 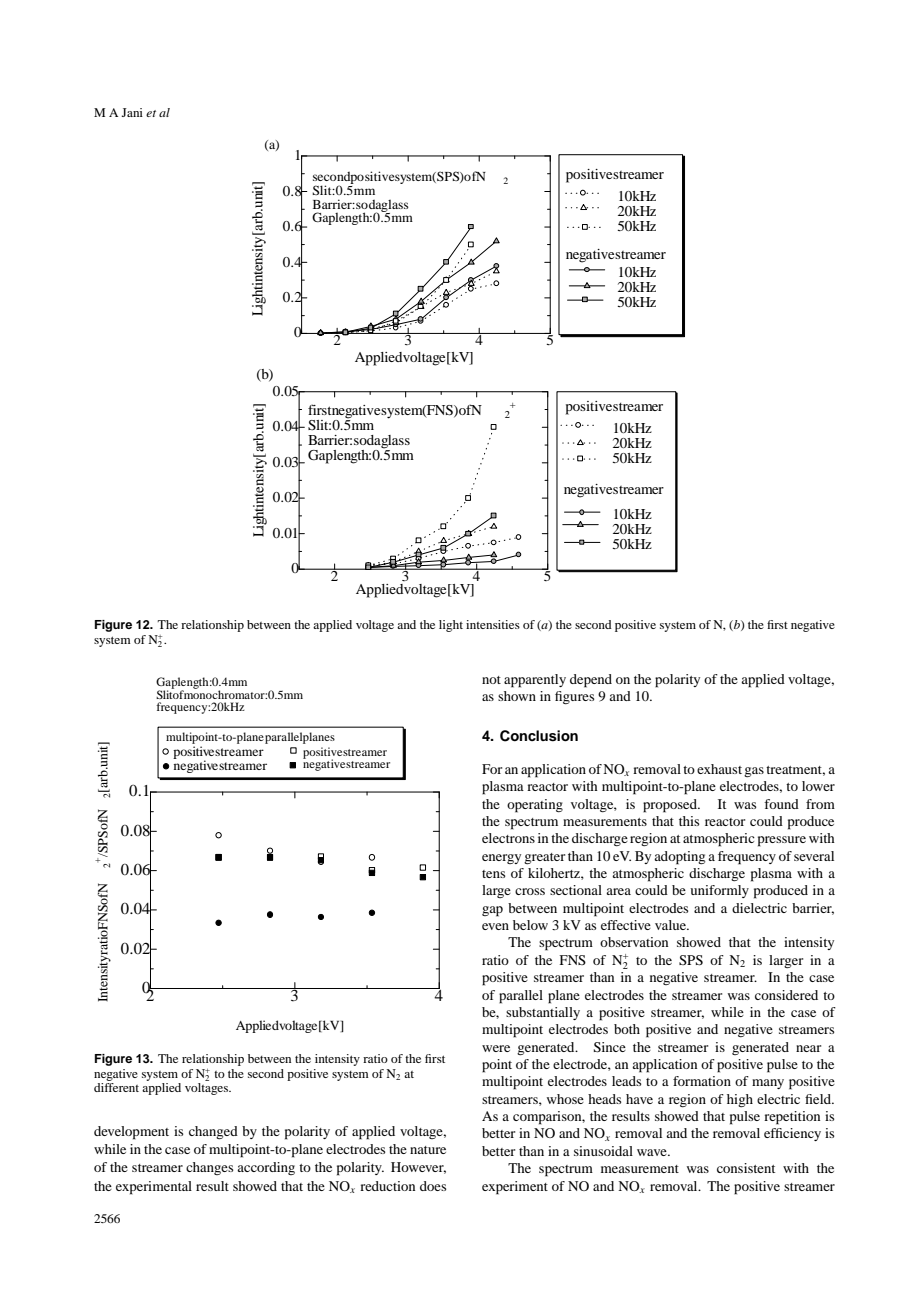 I want to click on changes, so click(x=209, y=1168).
